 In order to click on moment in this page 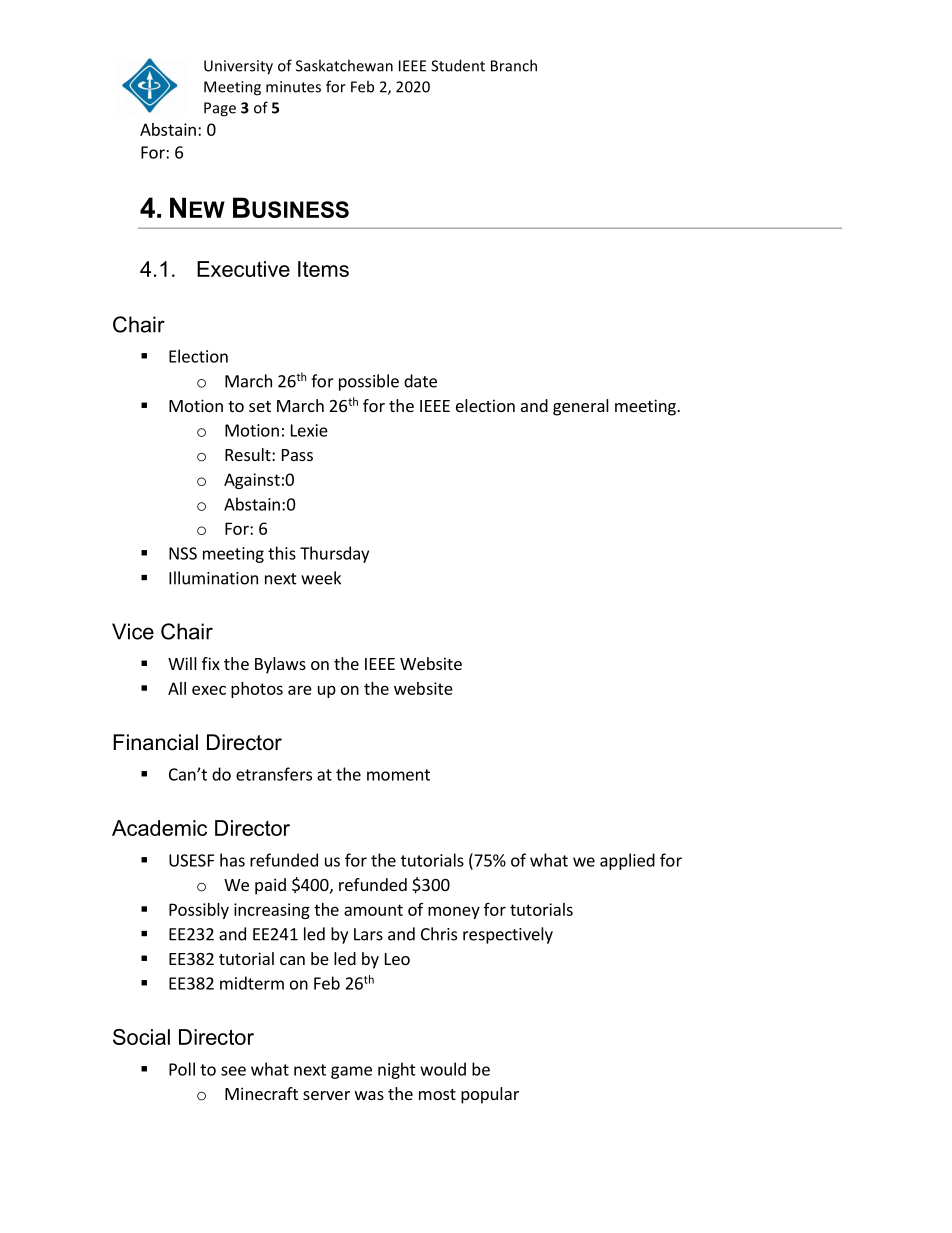, I will do `click(398, 775)`.
